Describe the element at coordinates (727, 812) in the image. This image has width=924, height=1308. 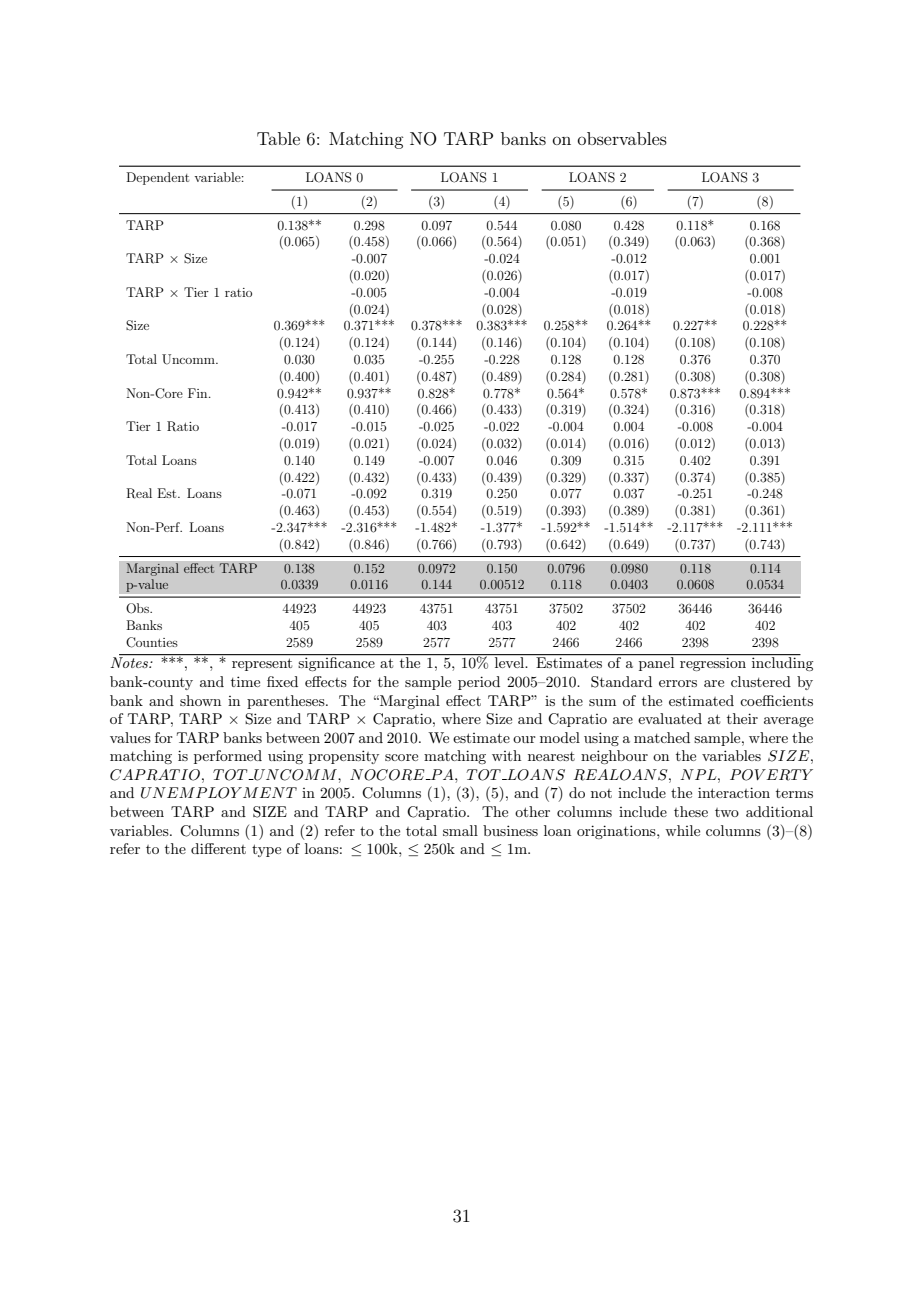
I see `two` at that location.
